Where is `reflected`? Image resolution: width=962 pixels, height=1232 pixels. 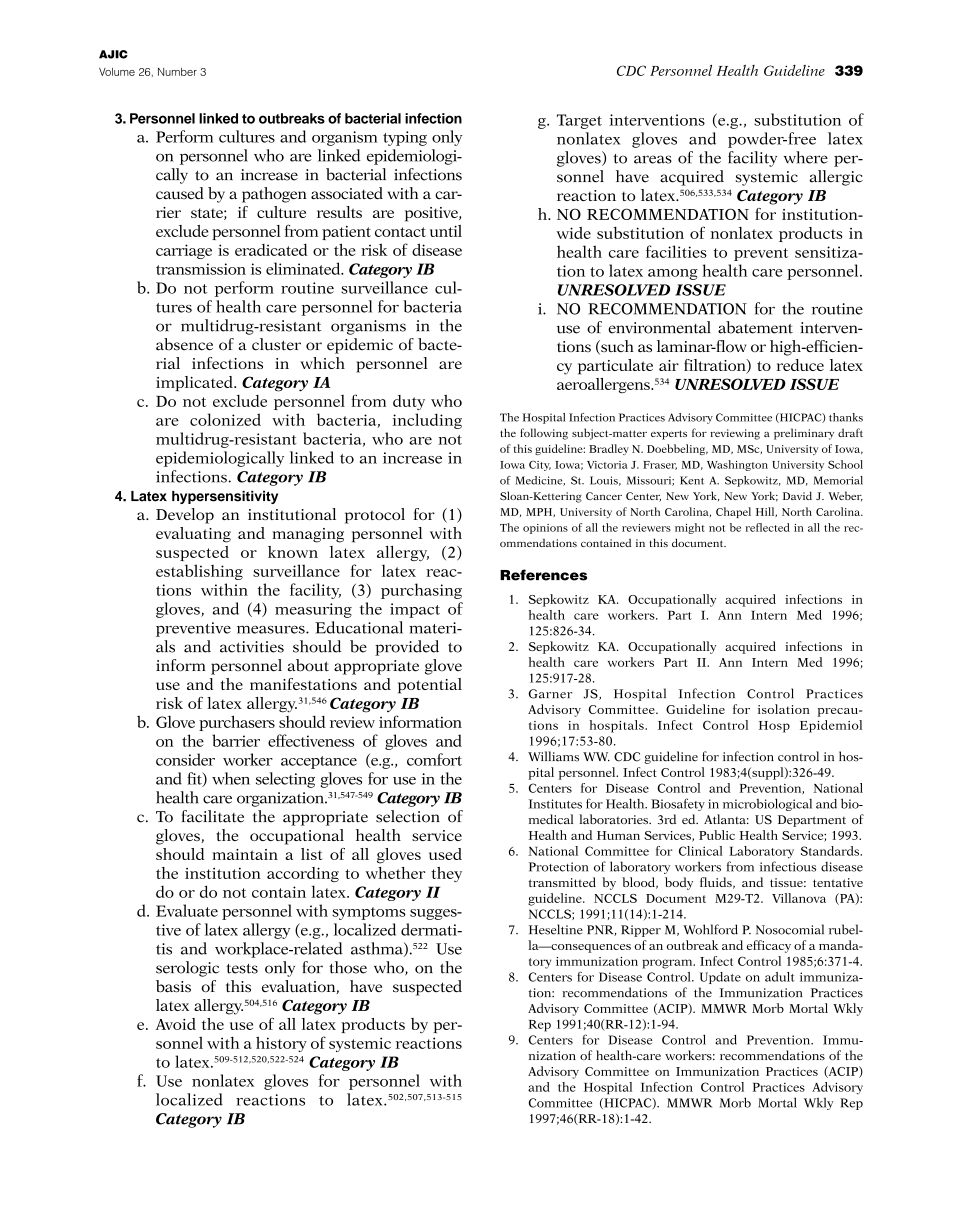
reflected is located at coordinates (767, 527).
